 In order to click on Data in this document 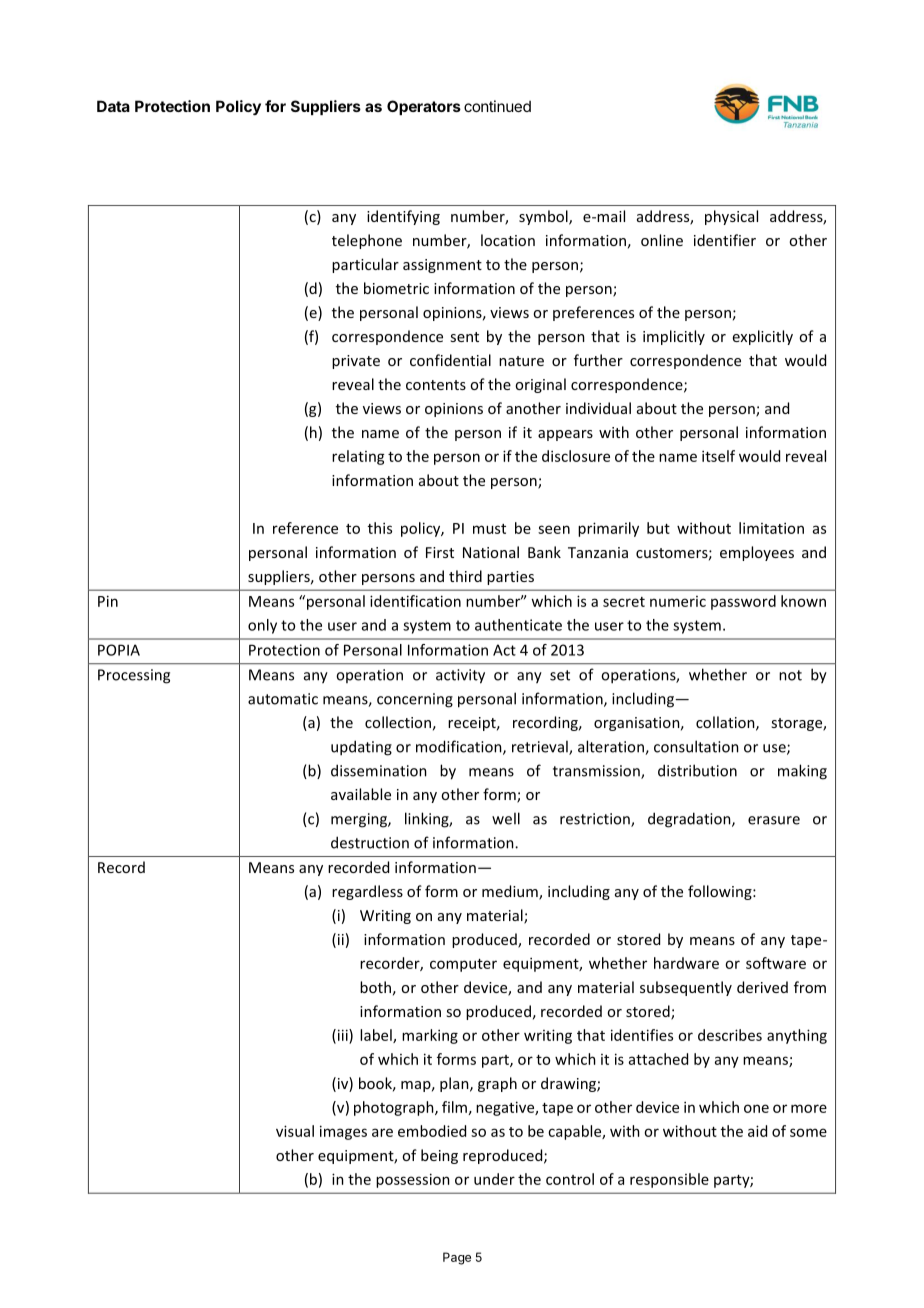, I will do `click(113, 106)`.
